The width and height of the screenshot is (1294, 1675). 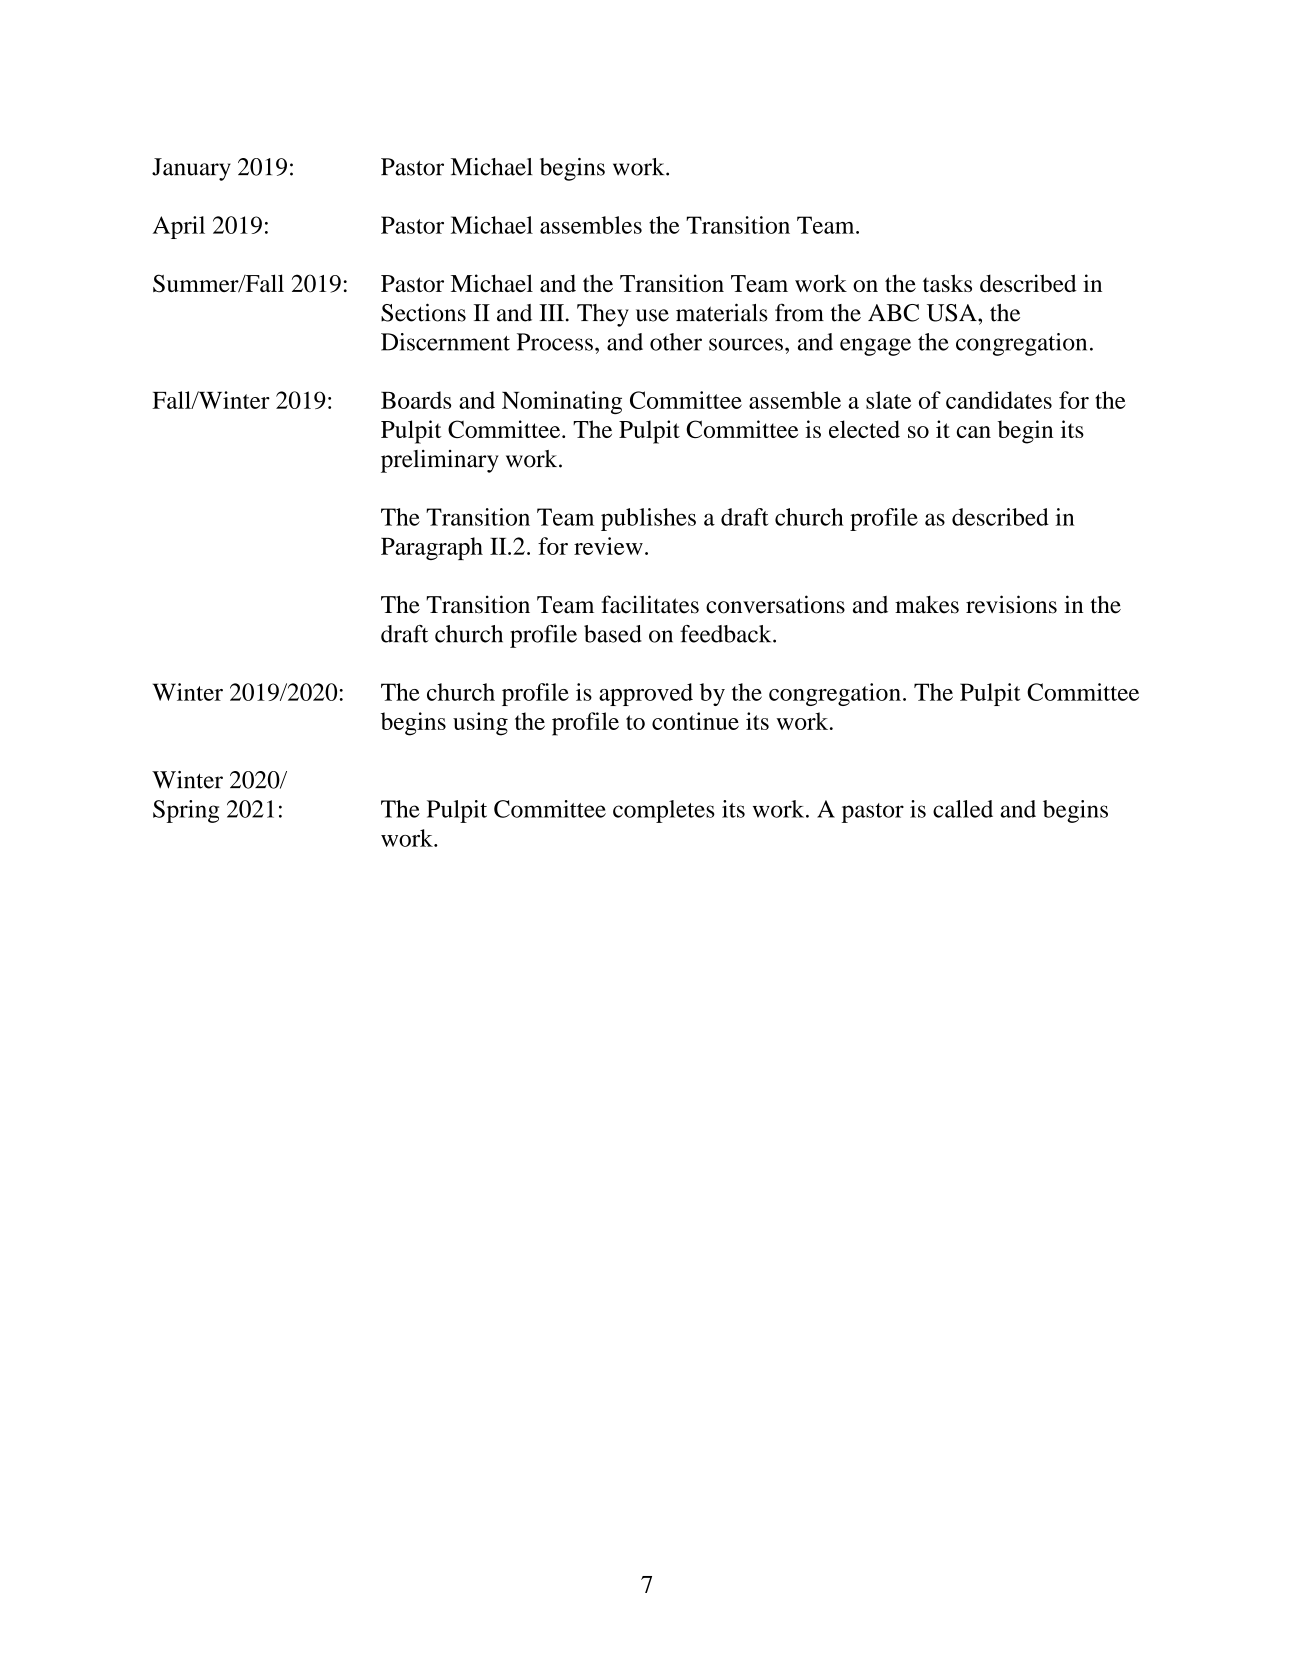 I want to click on tasks, so click(x=947, y=283).
